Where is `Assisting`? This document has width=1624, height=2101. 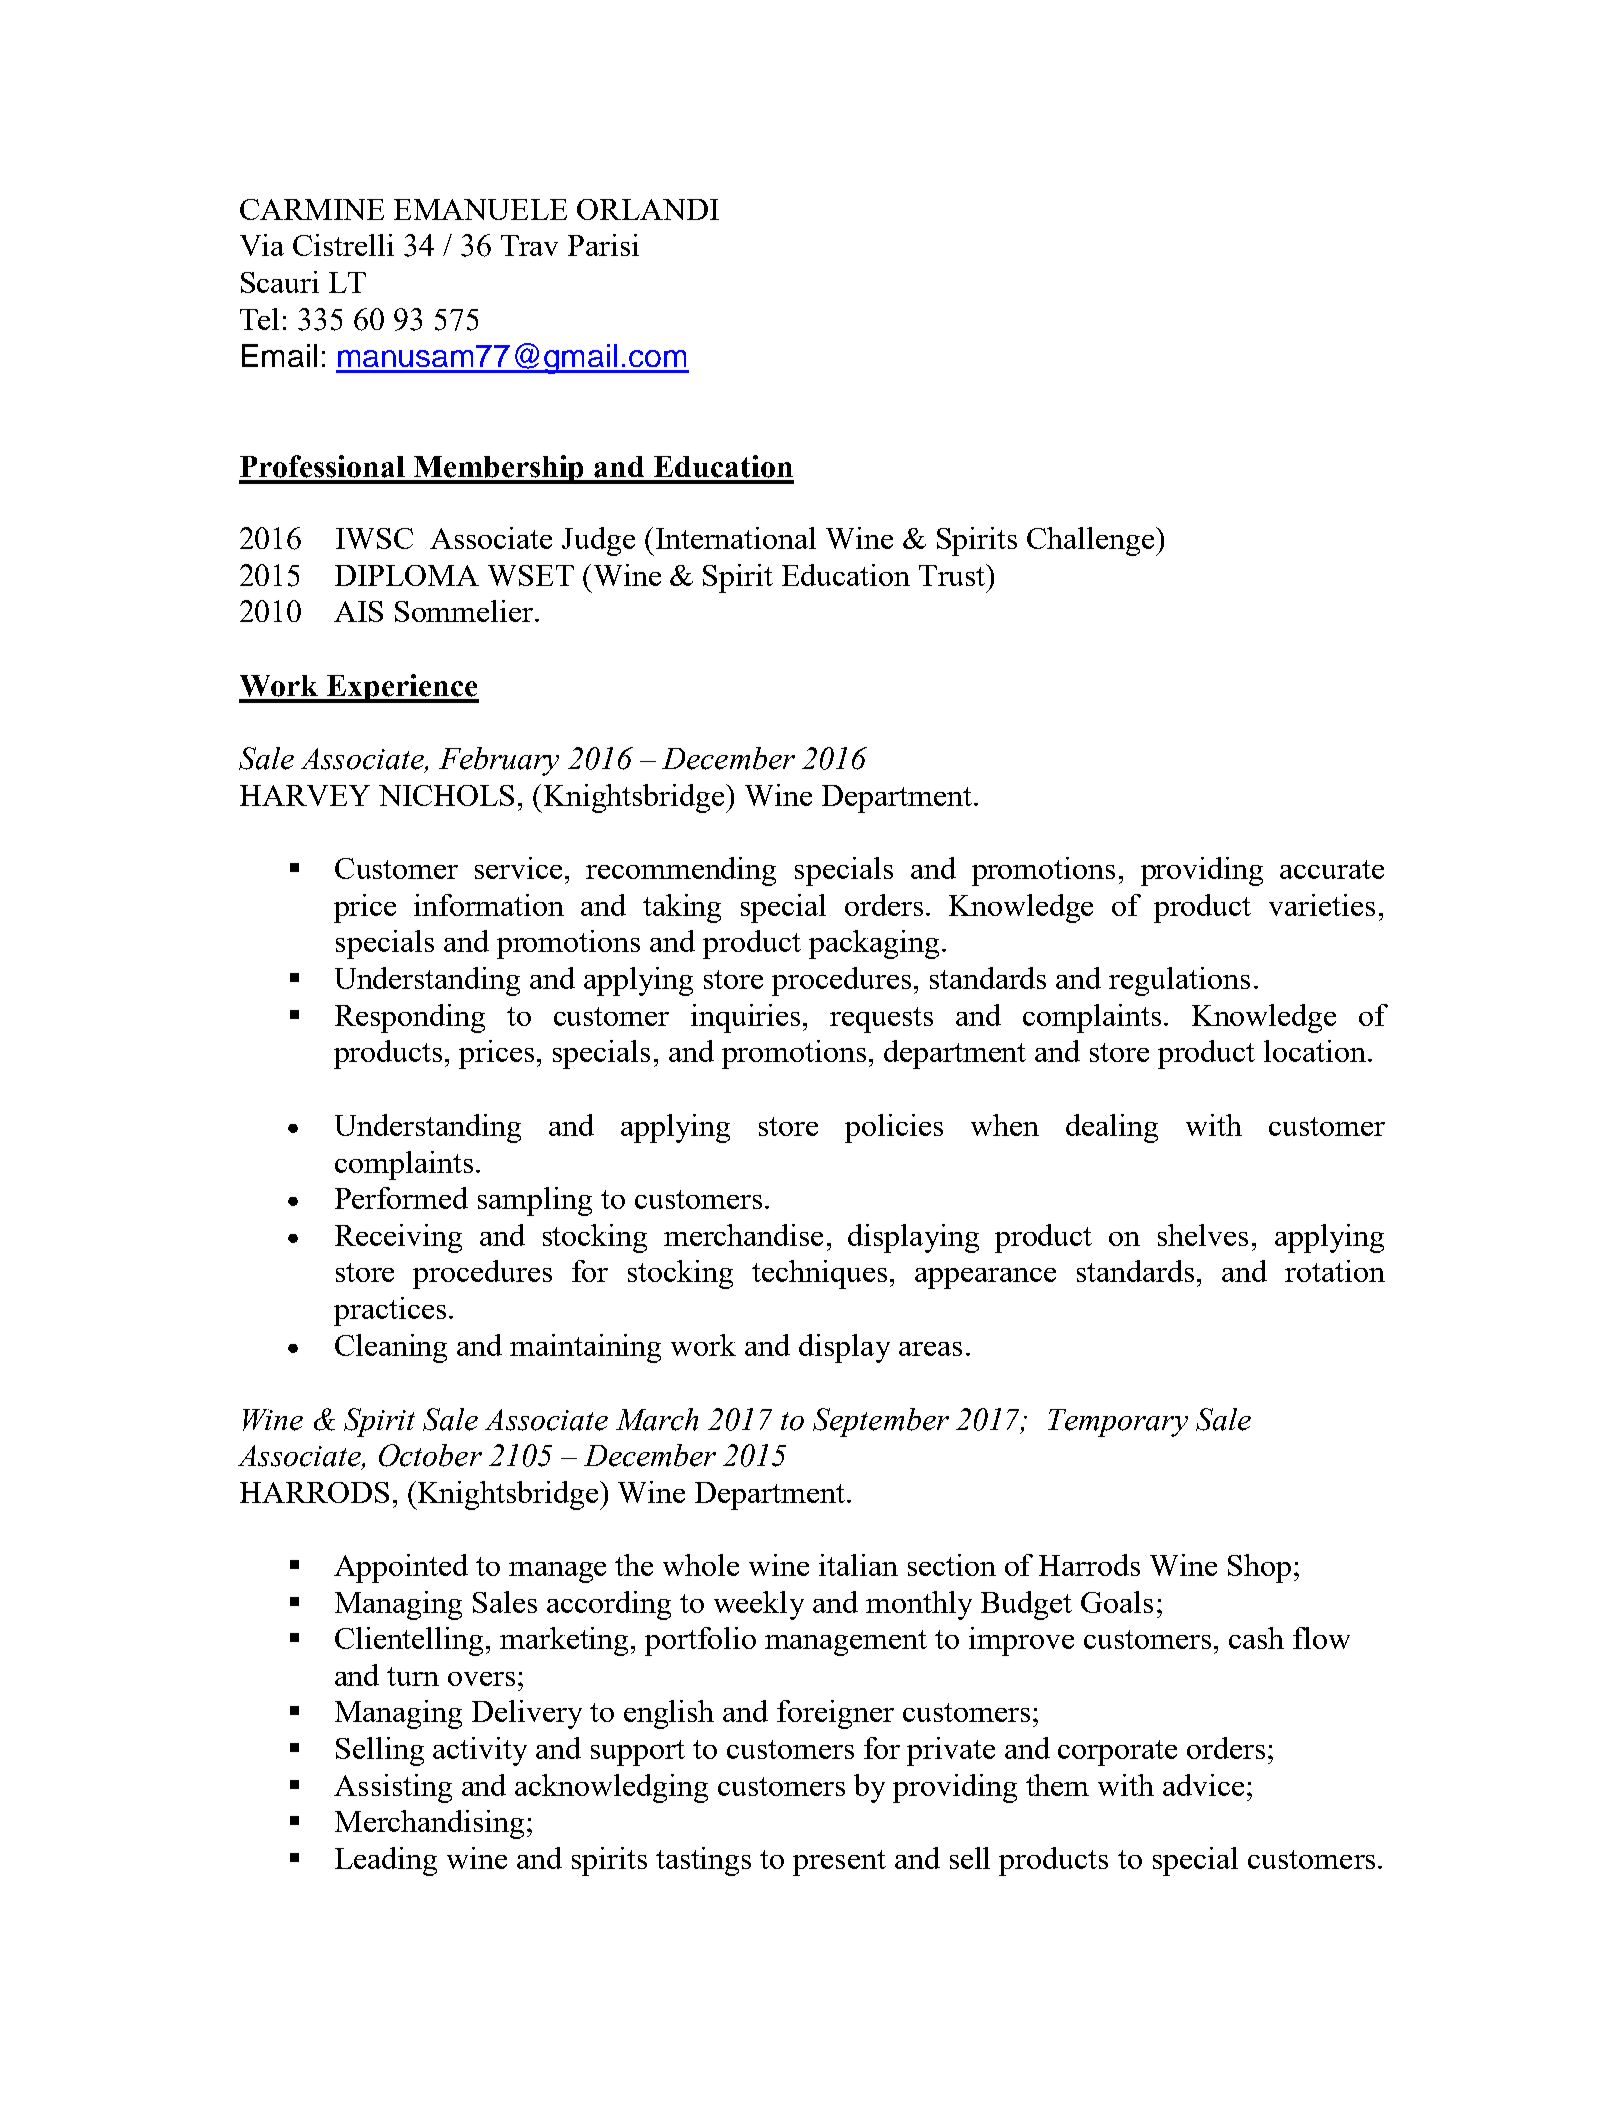 Assisting is located at coordinates (393, 1788).
